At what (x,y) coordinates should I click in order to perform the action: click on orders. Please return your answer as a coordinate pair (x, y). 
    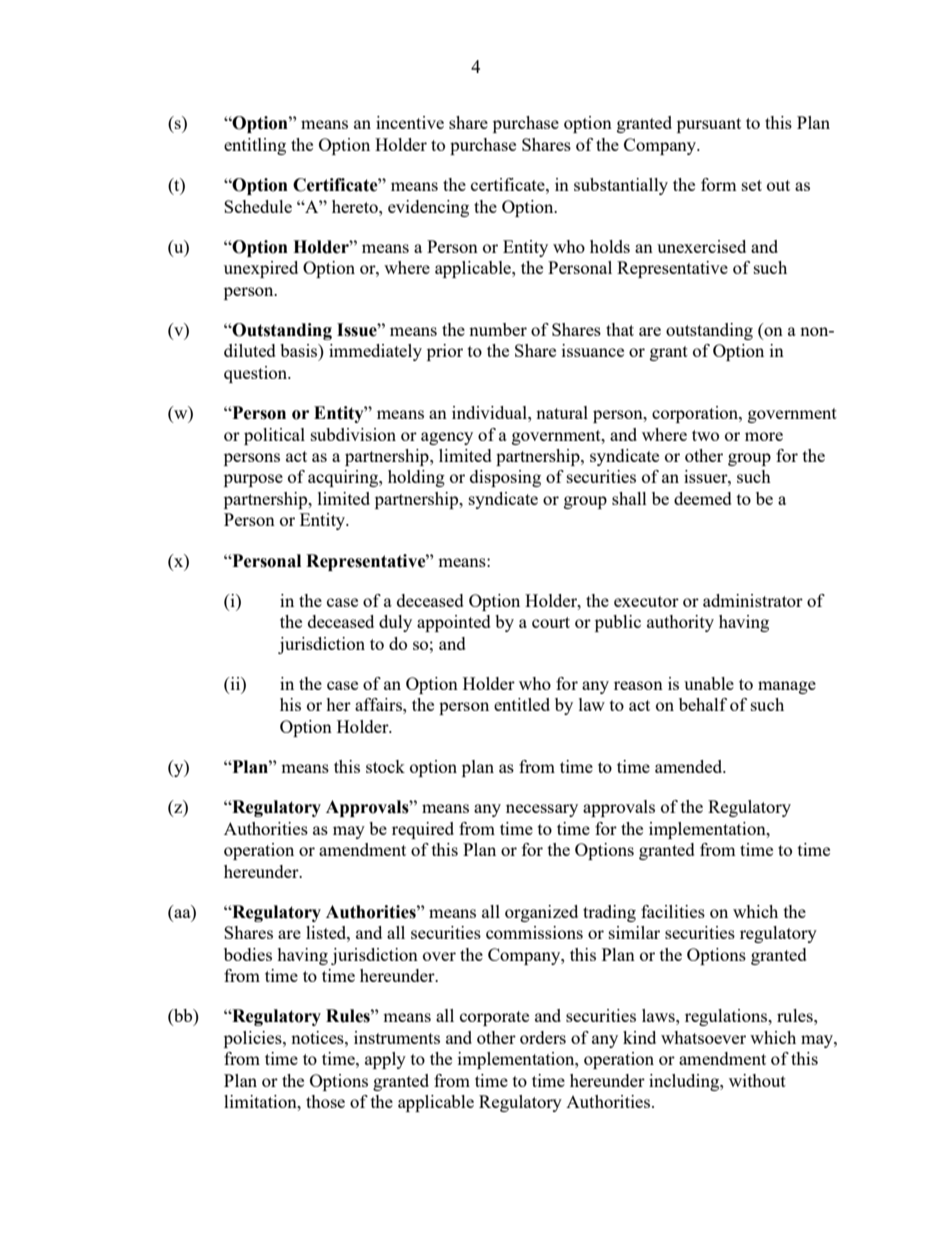
    Looking at the image, I should click on (543, 1037).
